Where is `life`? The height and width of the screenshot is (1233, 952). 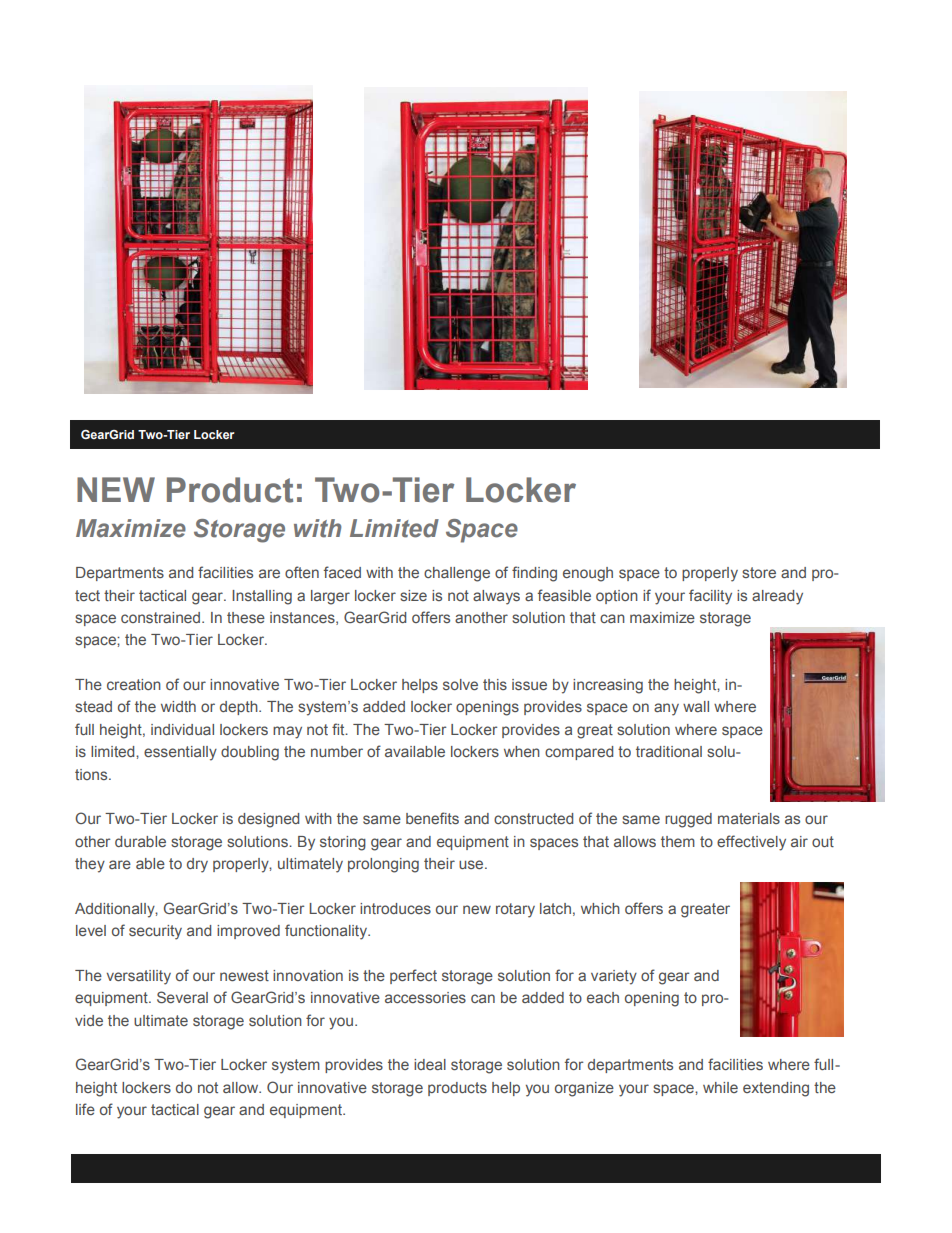 life is located at coordinates (85, 1109).
